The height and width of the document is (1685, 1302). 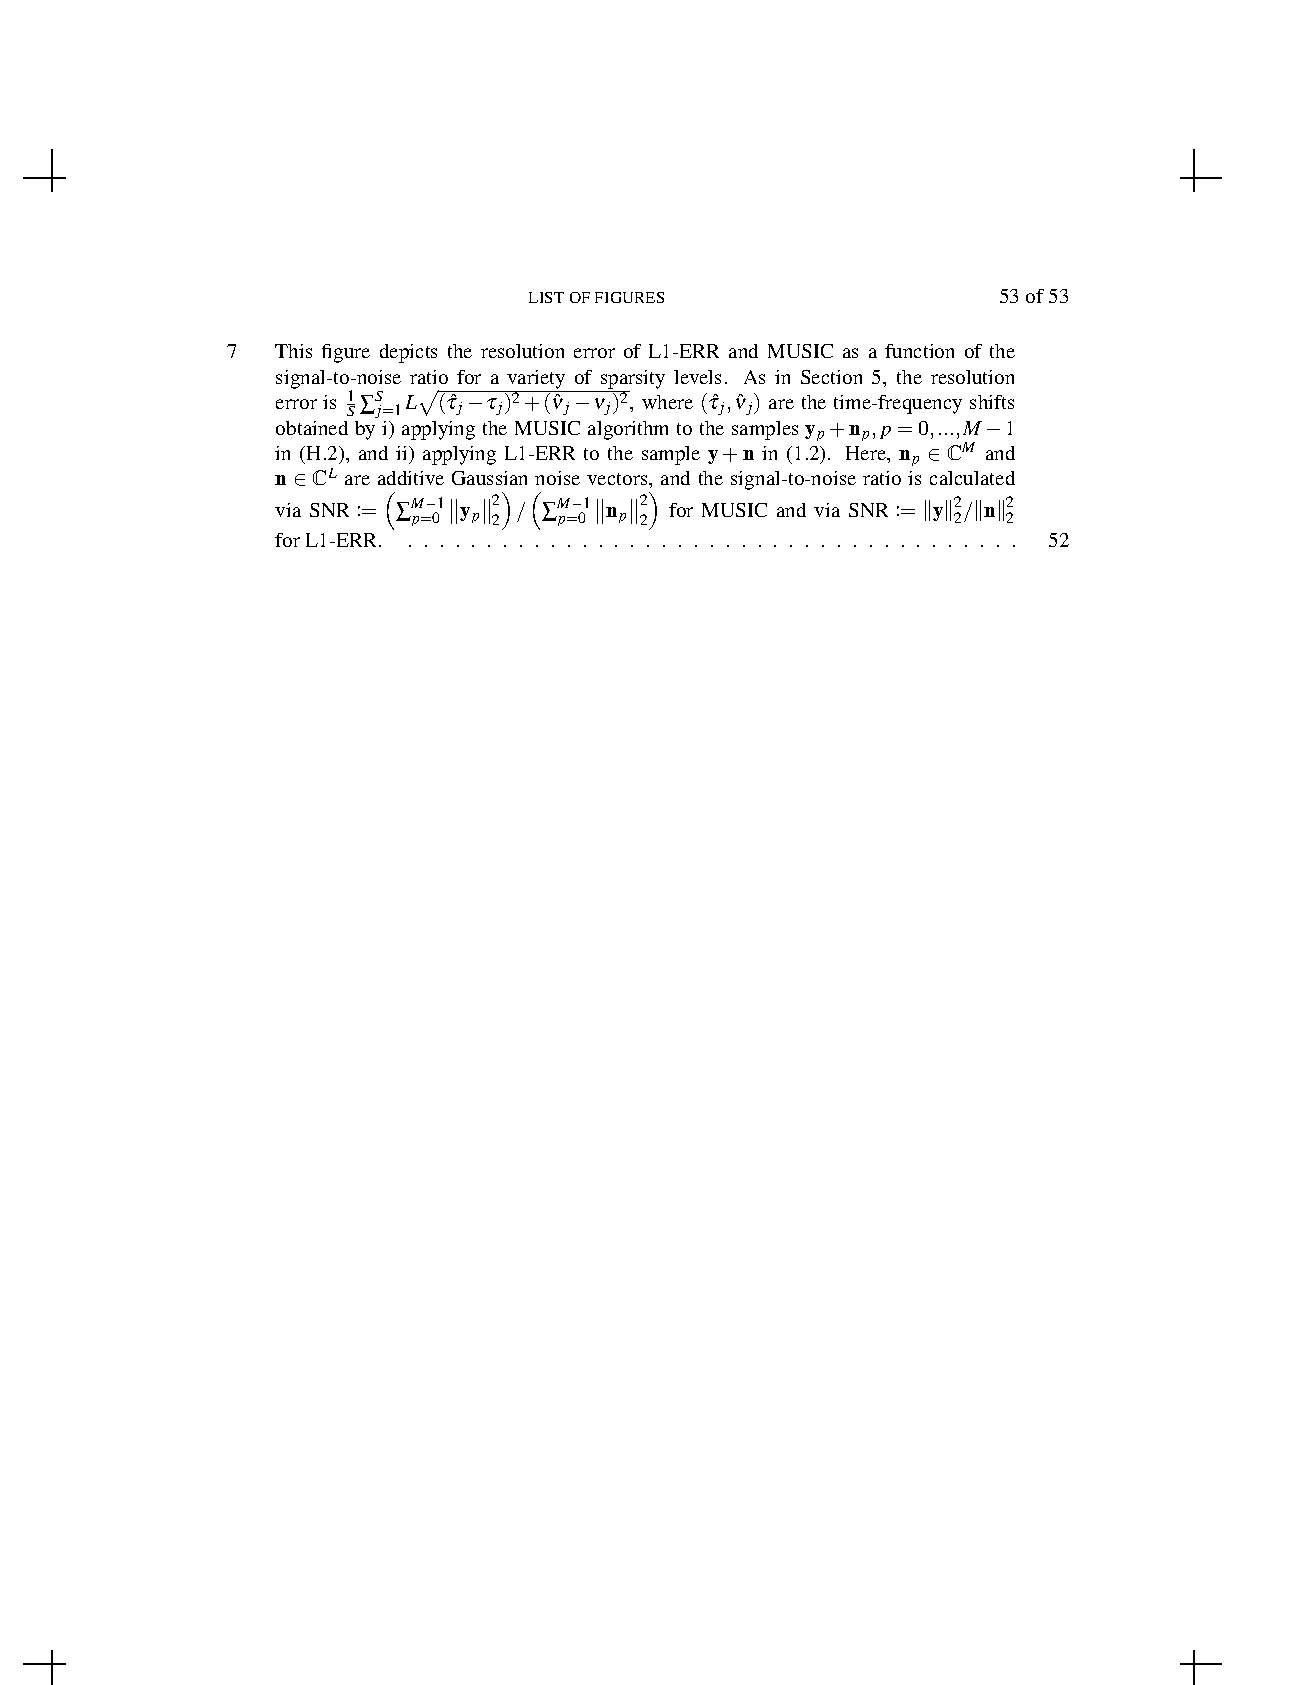 What do you see at coordinates (293, 351) in the document?
I see `This` at bounding box center [293, 351].
